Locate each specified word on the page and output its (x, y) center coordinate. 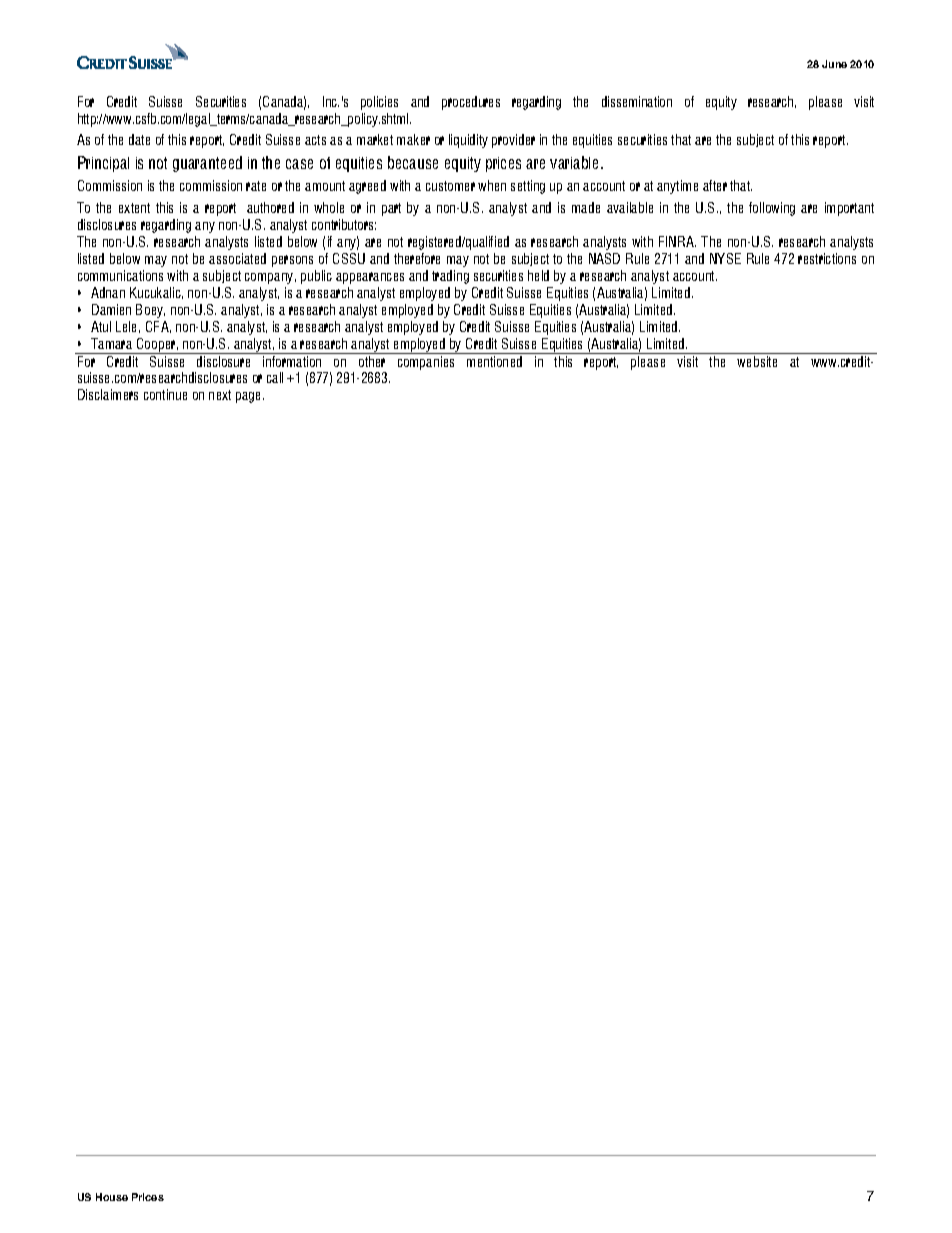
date (139, 139)
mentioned (494, 361)
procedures (471, 103)
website (757, 361)
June (834, 64)
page (250, 397)
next (220, 395)
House (112, 1197)
